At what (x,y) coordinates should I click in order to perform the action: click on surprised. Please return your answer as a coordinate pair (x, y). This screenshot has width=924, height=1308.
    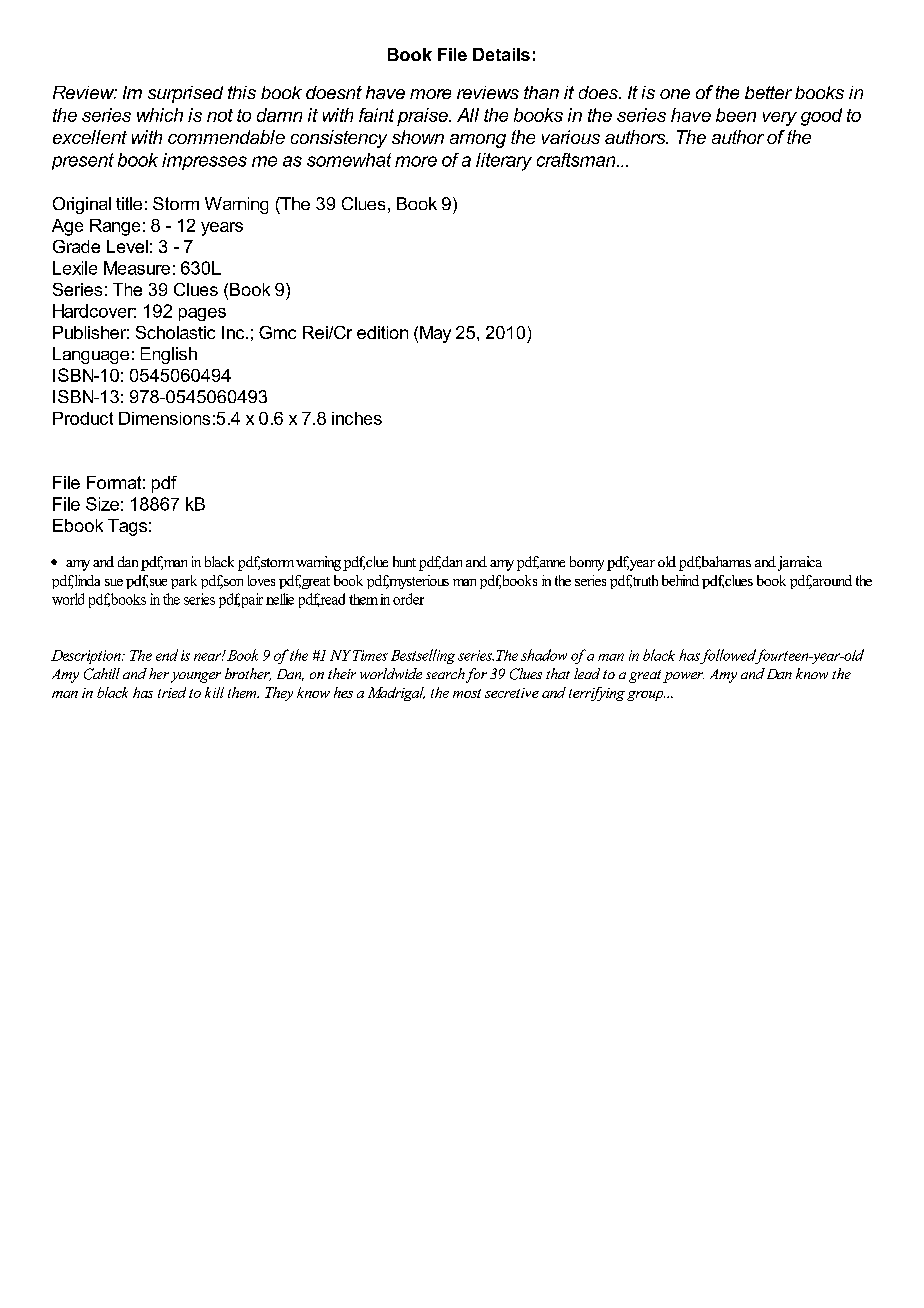
    Looking at the image, I should click on (185, 94).
